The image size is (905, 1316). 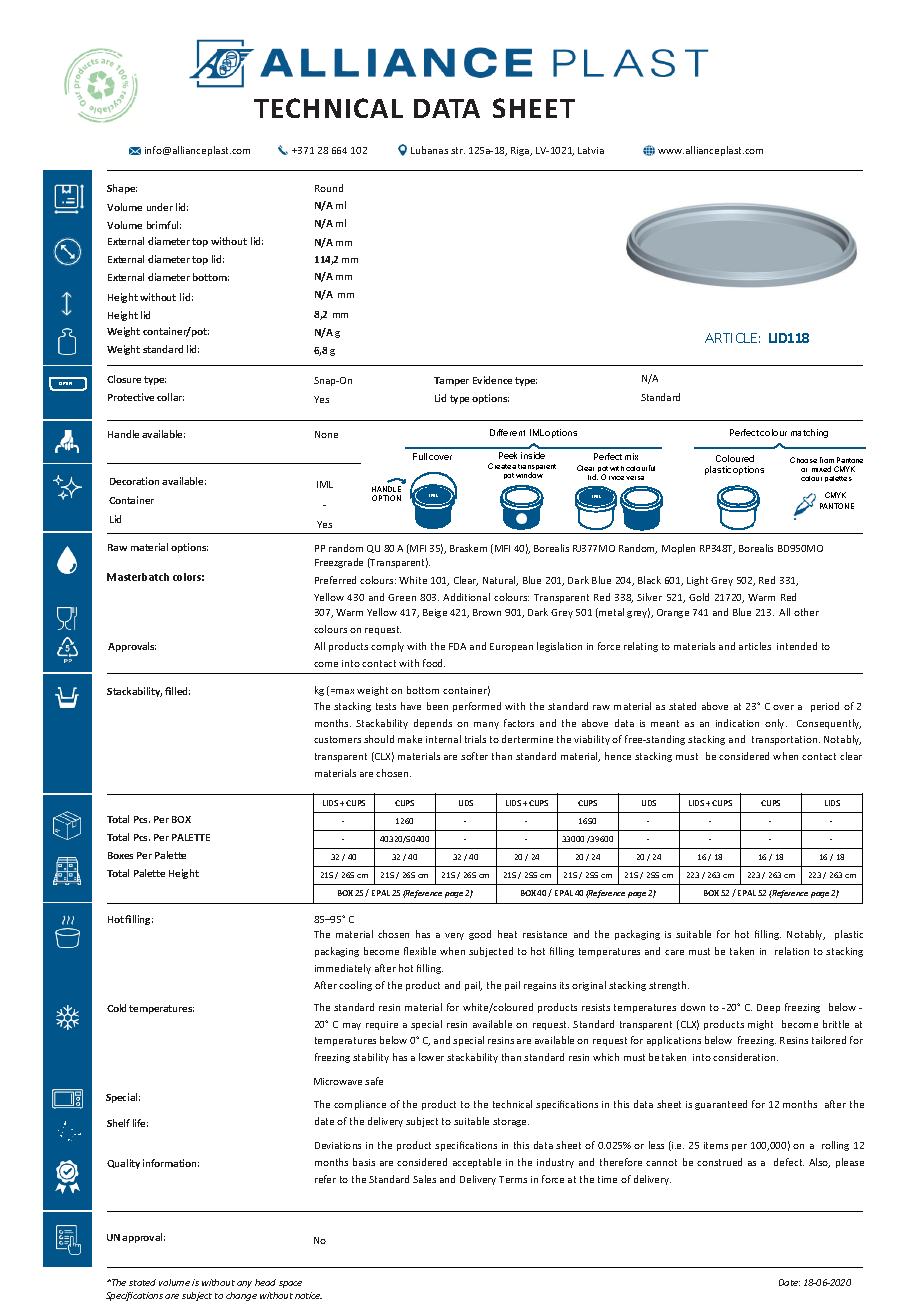 I want to click on relation, so click(x=792, y=951).
